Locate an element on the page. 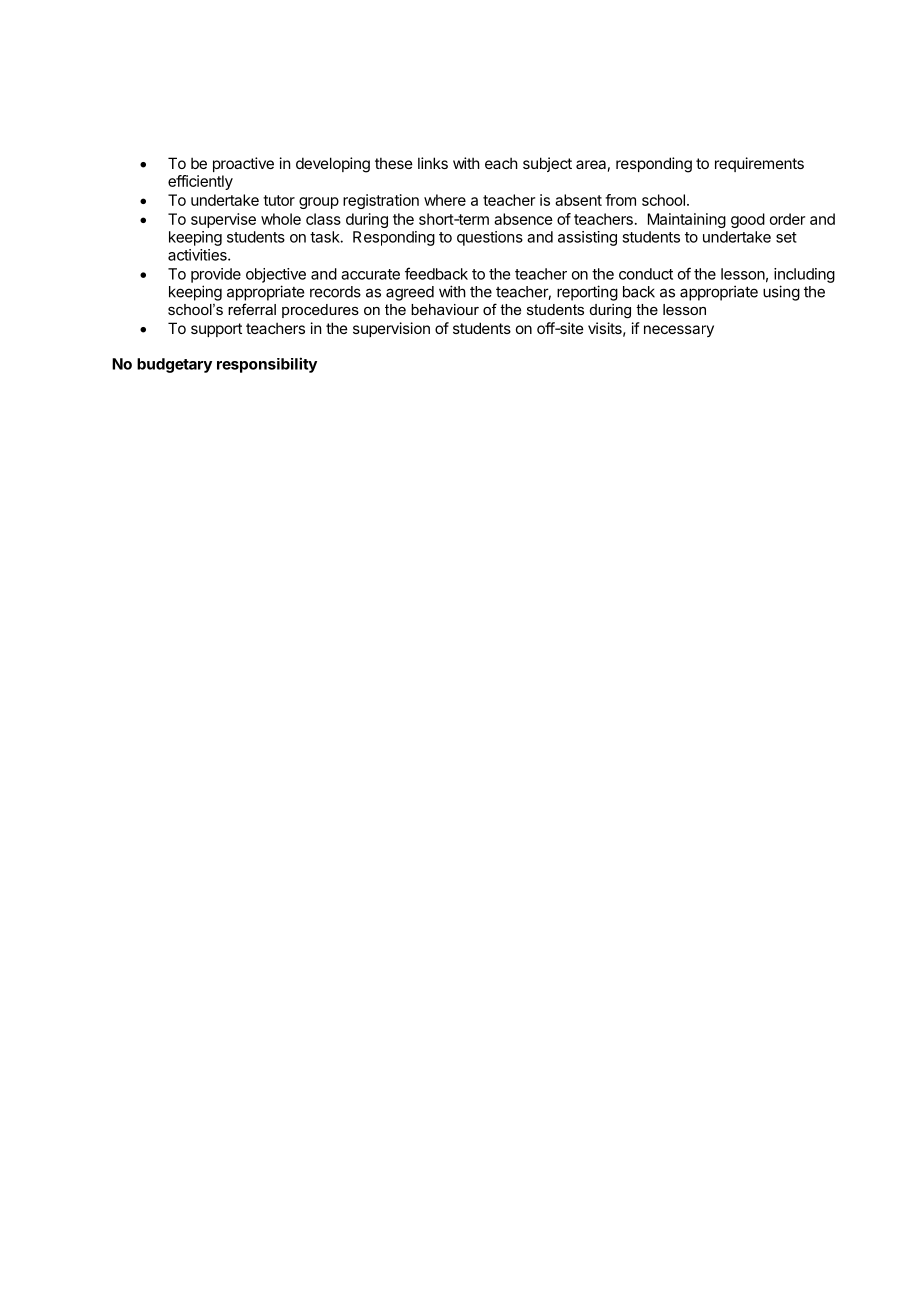 Image resolution: width=924 pixels, height=1308 pixels. referral is located at coordinates (252, 309).
